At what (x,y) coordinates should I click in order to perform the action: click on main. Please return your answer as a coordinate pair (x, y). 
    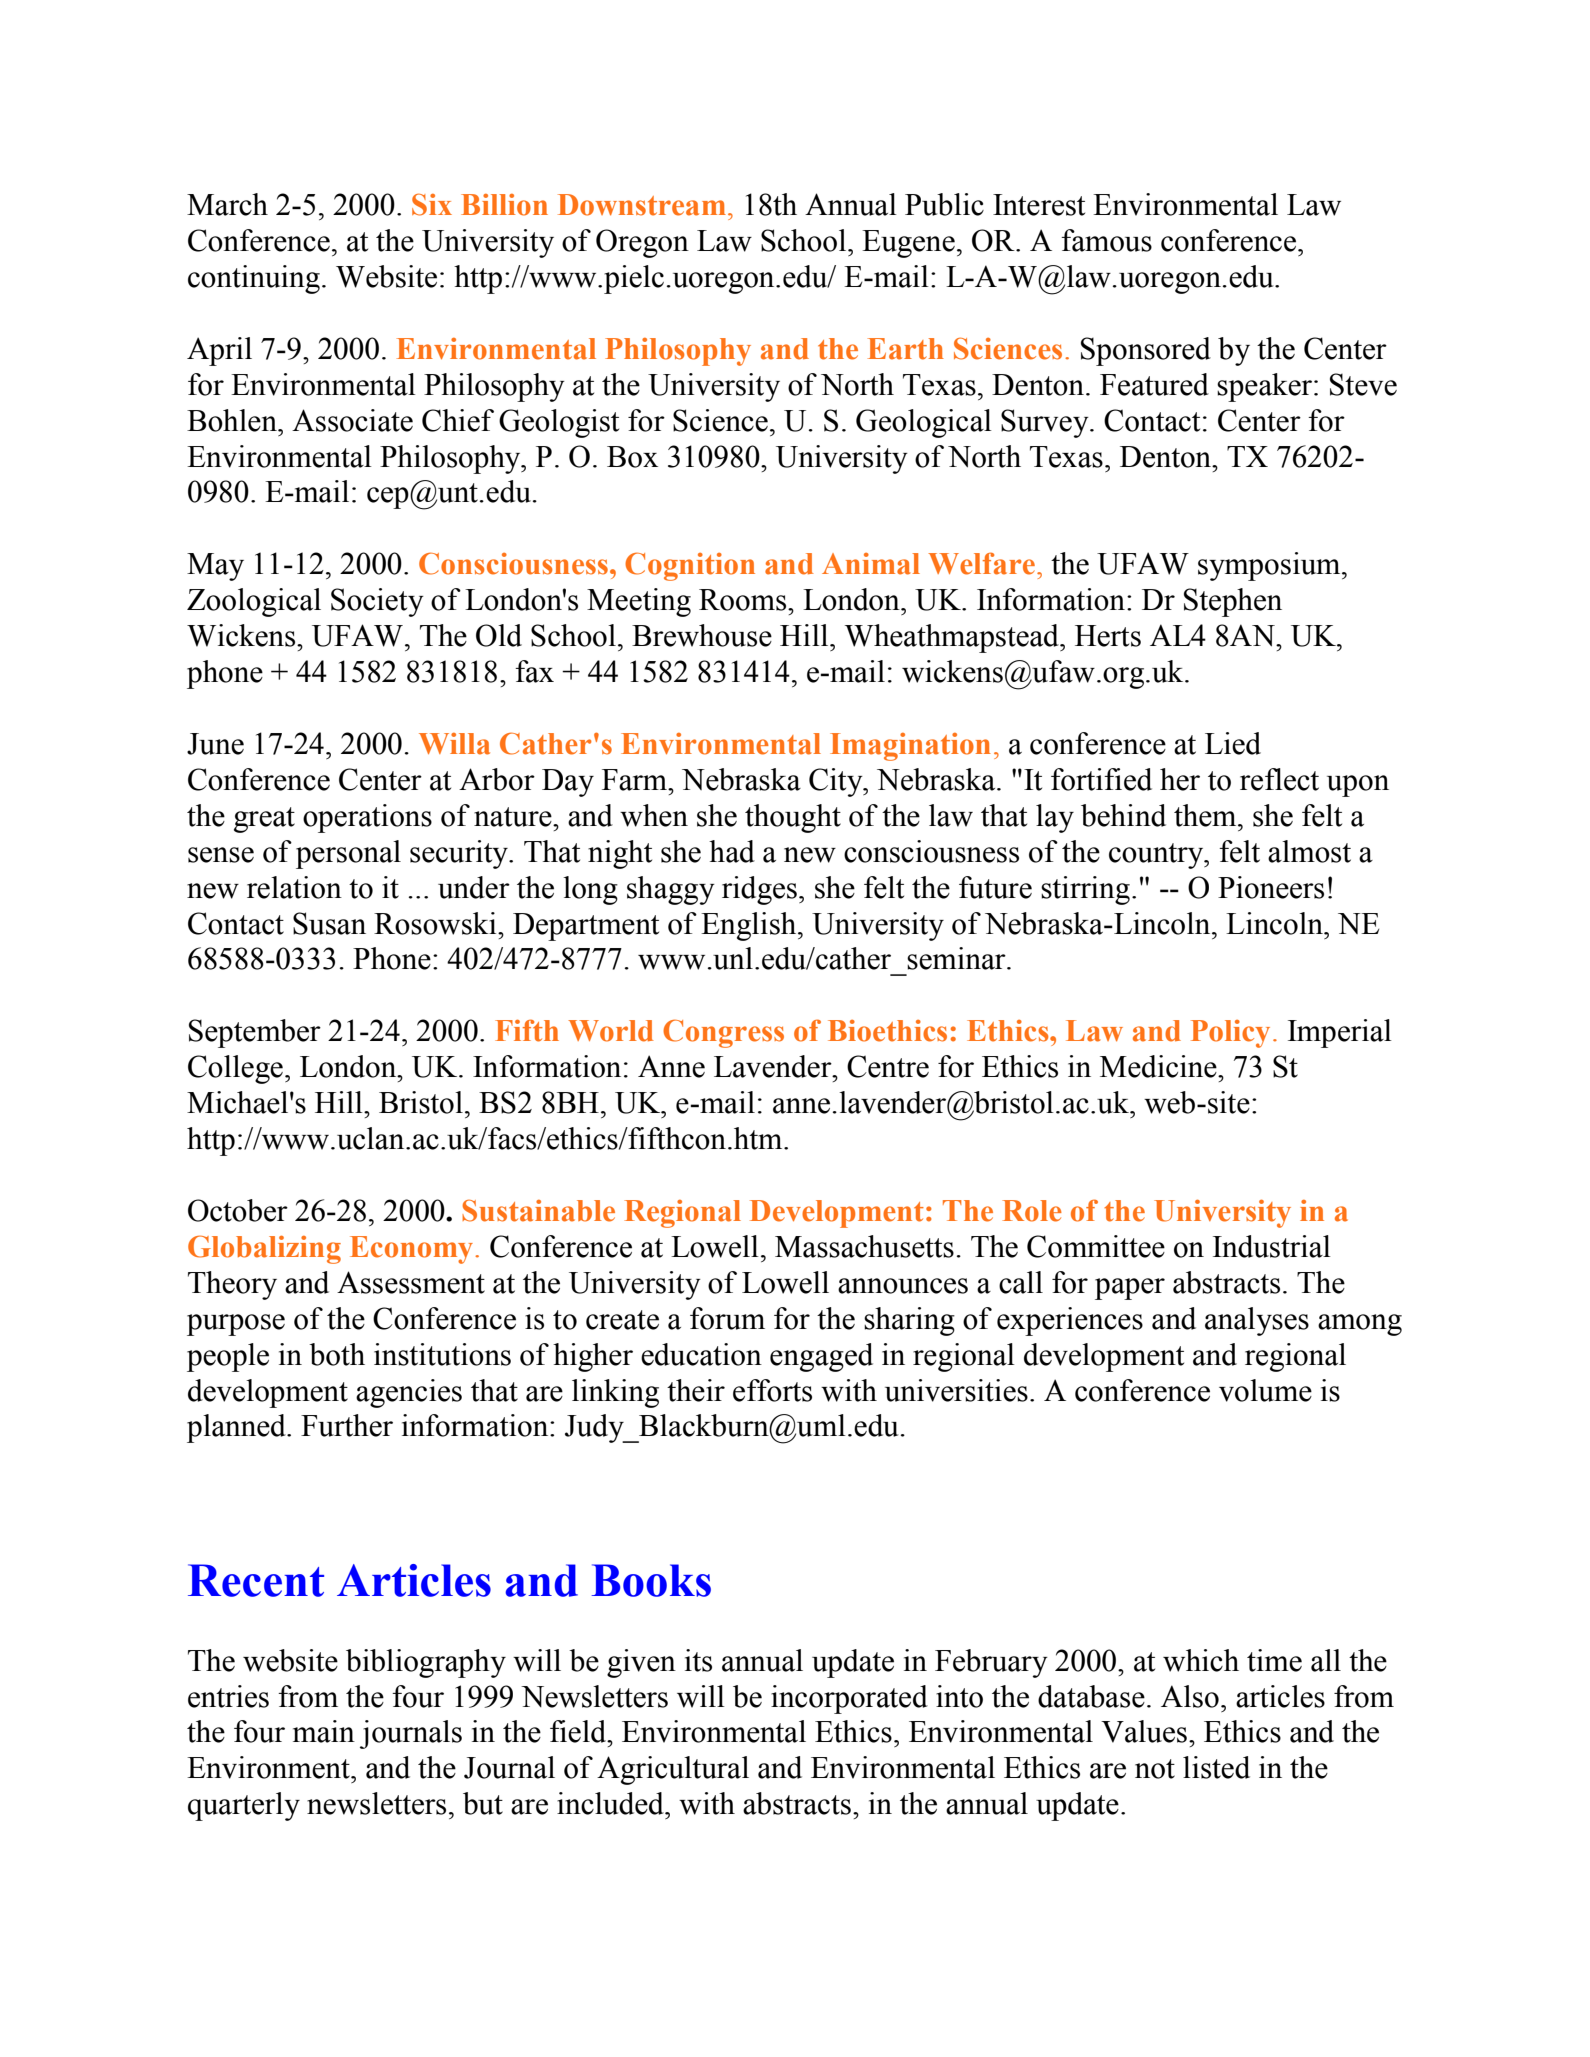
    Looking at the image, I should click on (324, 1731).
